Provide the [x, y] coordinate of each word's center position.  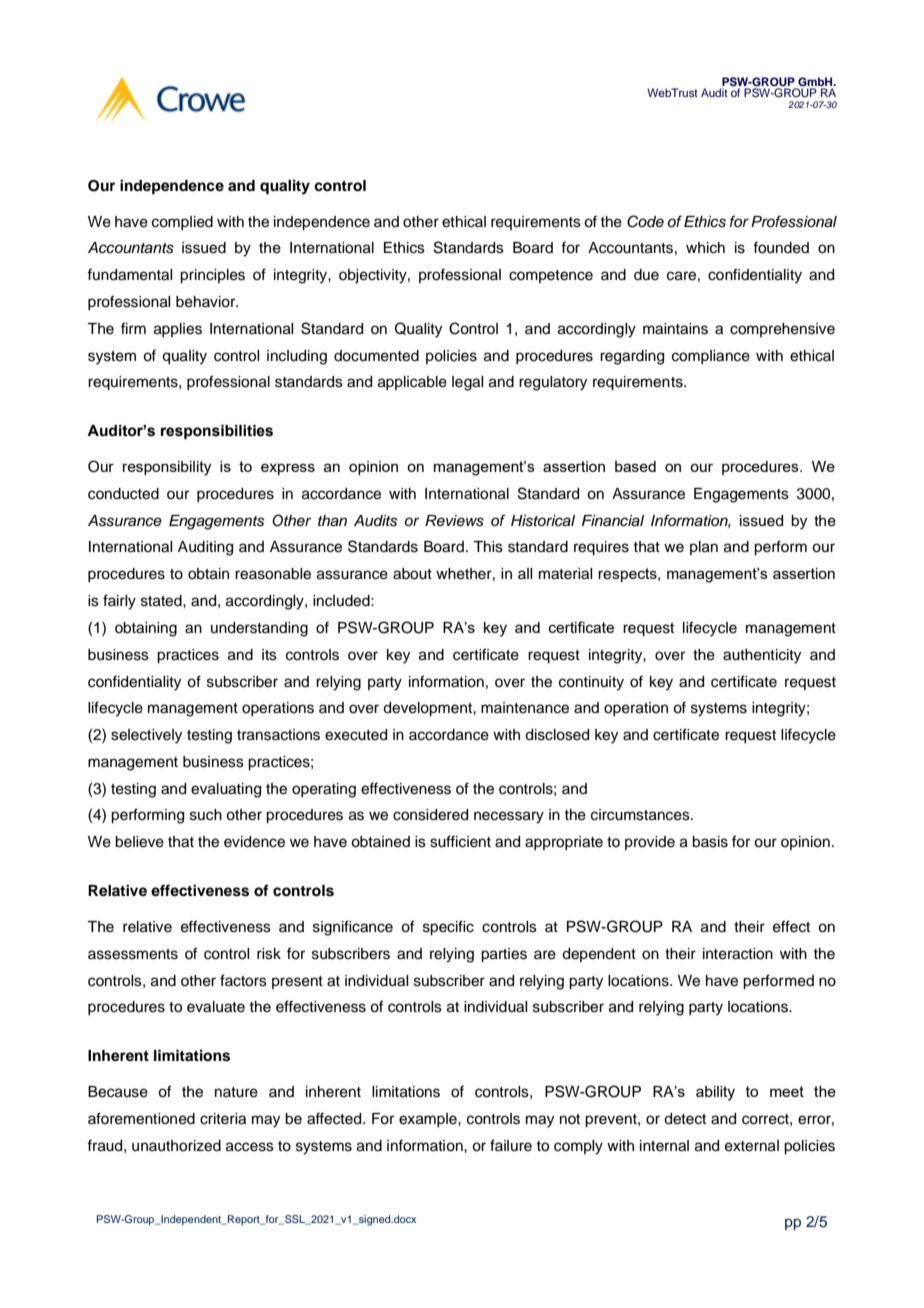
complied [182, 223]
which [705, 248]
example [429, 1120]
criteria [223, 1119]
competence [551, 276]
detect [685, 1119]
